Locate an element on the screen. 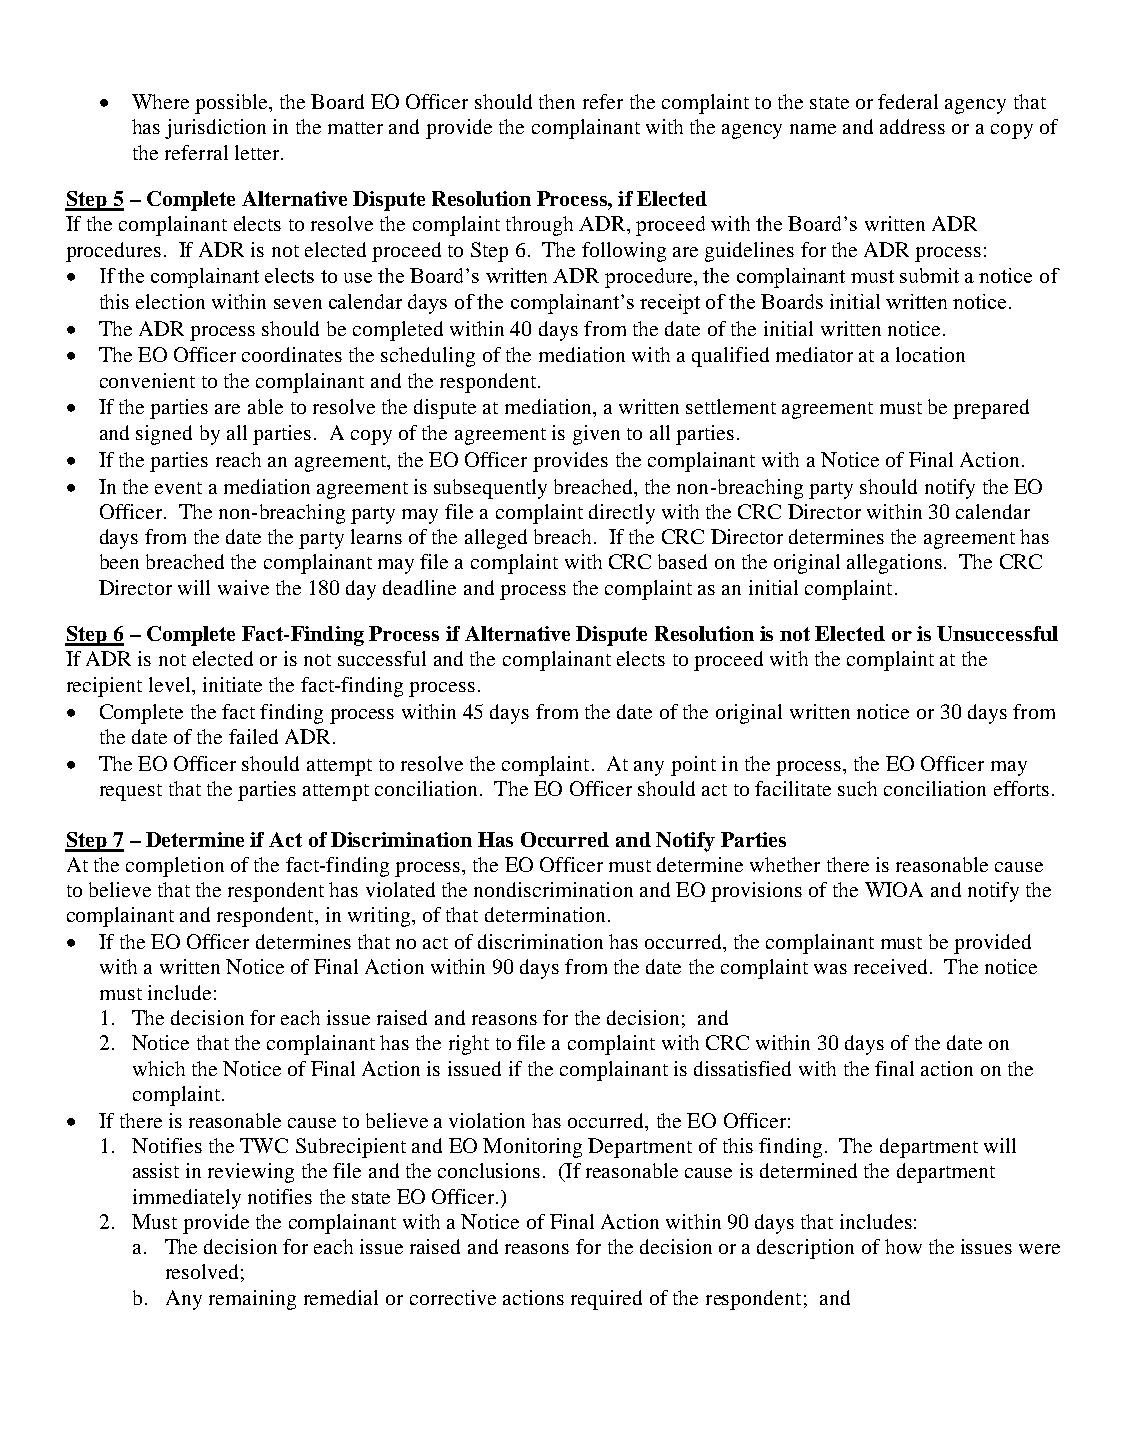  initiate is located at coordinates (232, 684).
